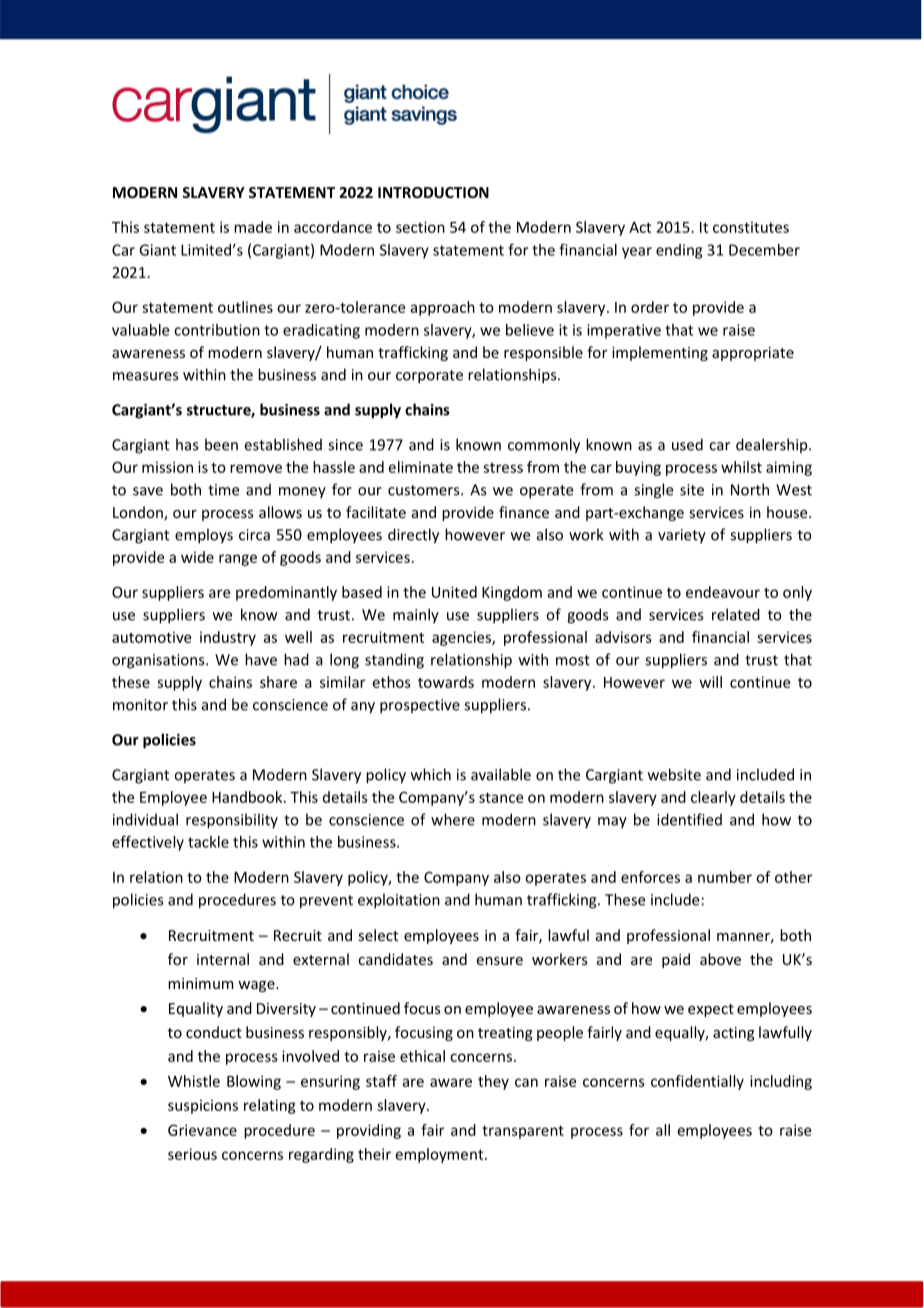 This screenshot has width=924, height=1308. Describe the element at coordinates (500, 961) in the screenshot. I see `ensure` at that location.
